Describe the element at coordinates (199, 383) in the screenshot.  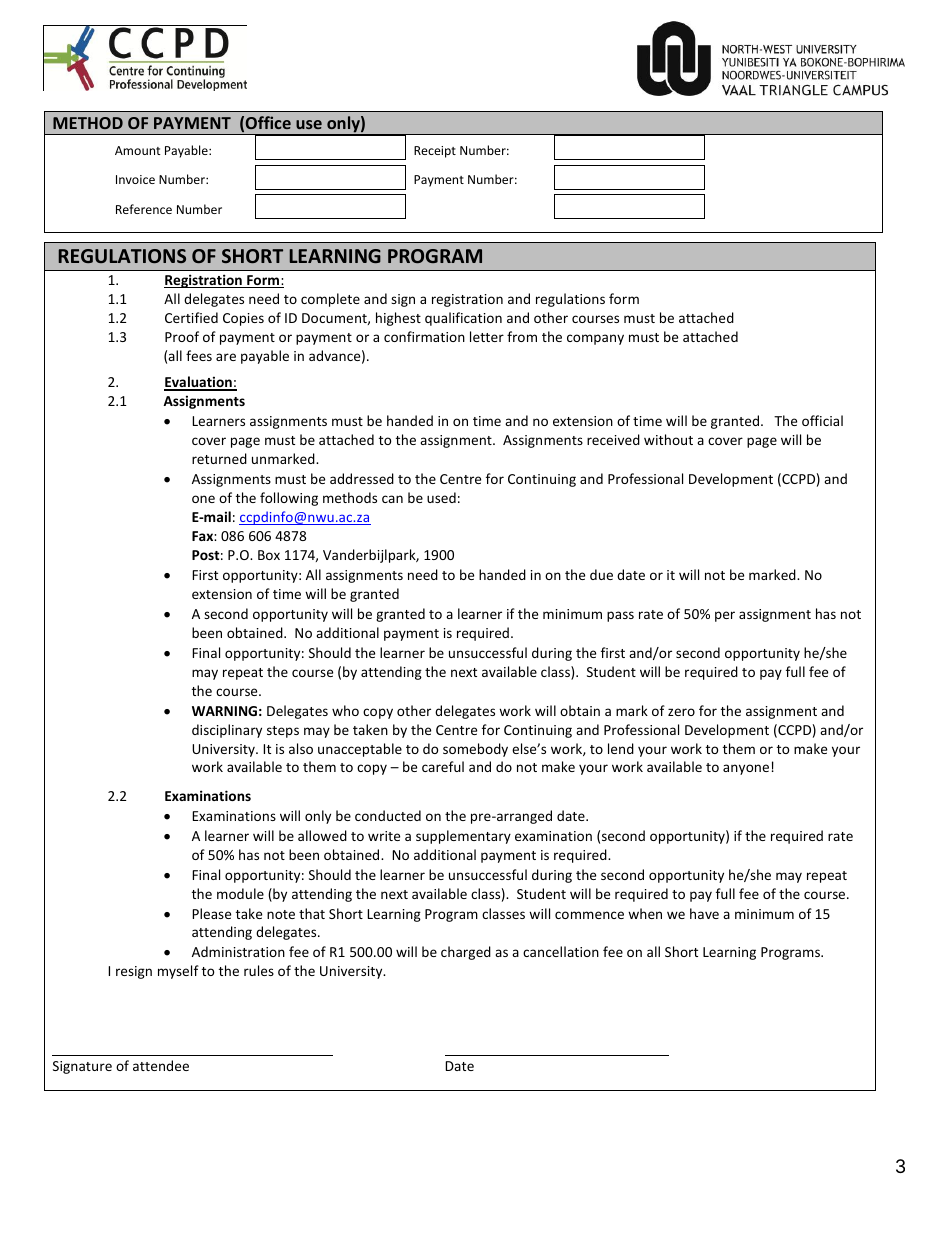
I see `Evaluation` at that location.
